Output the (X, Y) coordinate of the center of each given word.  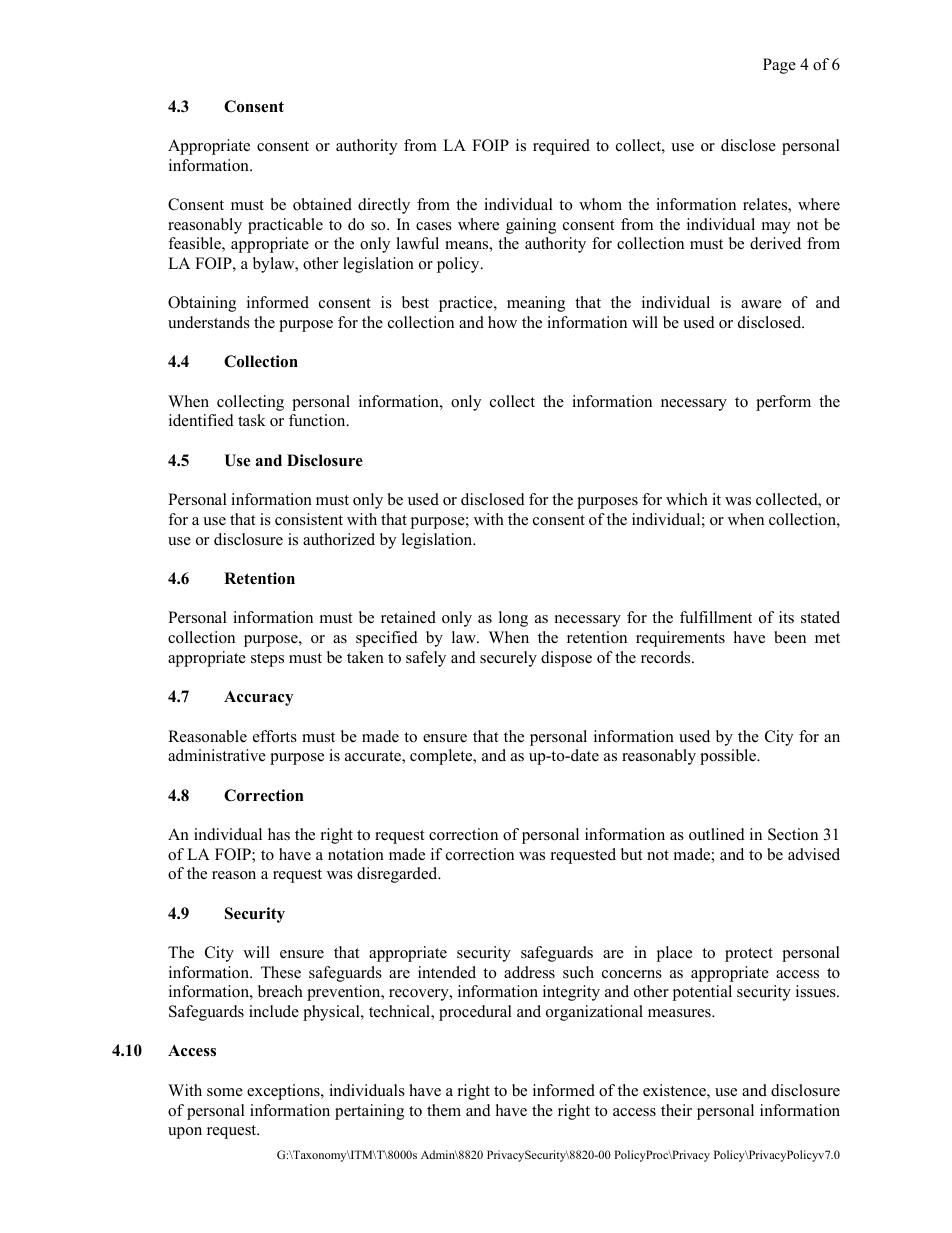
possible (729, 757)
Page (779, 66)
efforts (275, 736)
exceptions (284, 1092)
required (561, 147)
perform (783, 403)
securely (508, 659)
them (444, 1110)
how (502, 322)
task (252, 420)
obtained (322, 204)
